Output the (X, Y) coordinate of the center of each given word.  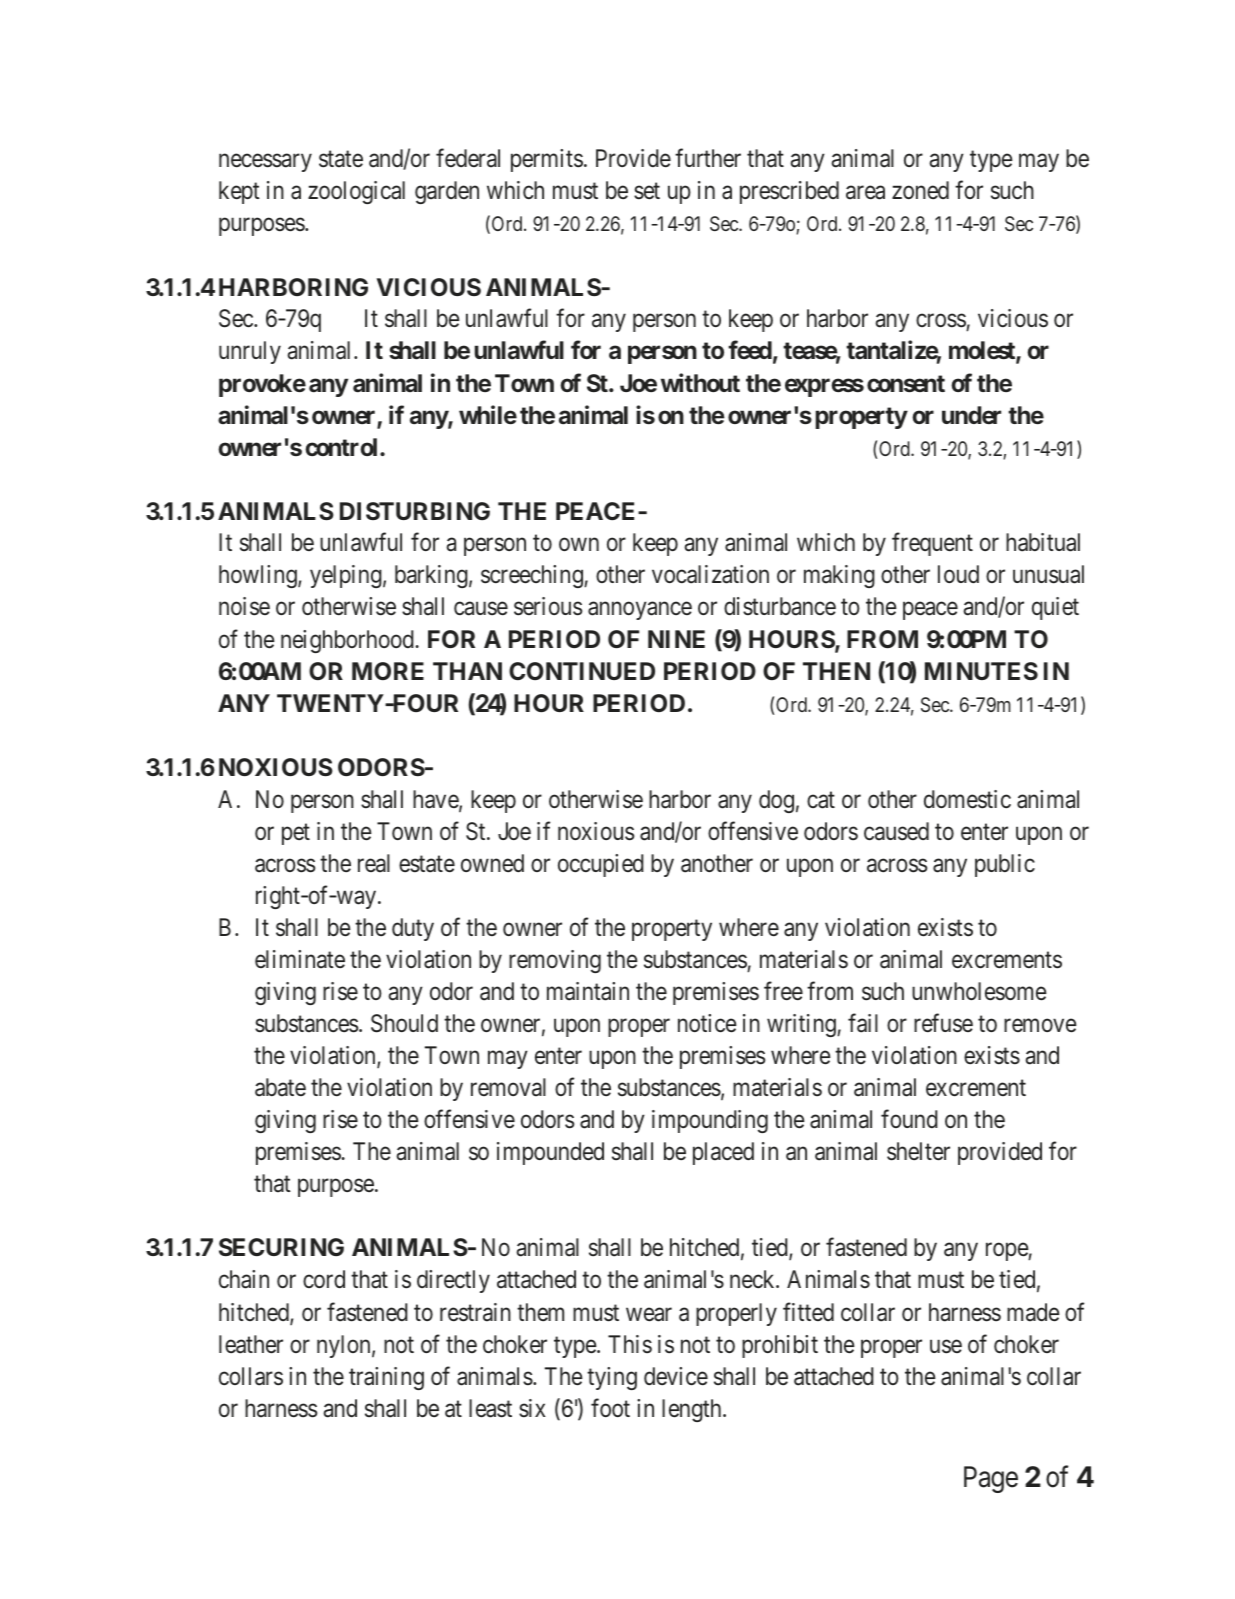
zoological (356, 192)
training (386, 1378)
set (647, 191)
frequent (932, 544)
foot (610, 1407)
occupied (601, 865)
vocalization (710, 574)
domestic (967, 799)
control (343, 447)
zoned (920, 190)
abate (280, 1087)
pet (296, 834)
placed (723, 1153)
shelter (918, 1151)
